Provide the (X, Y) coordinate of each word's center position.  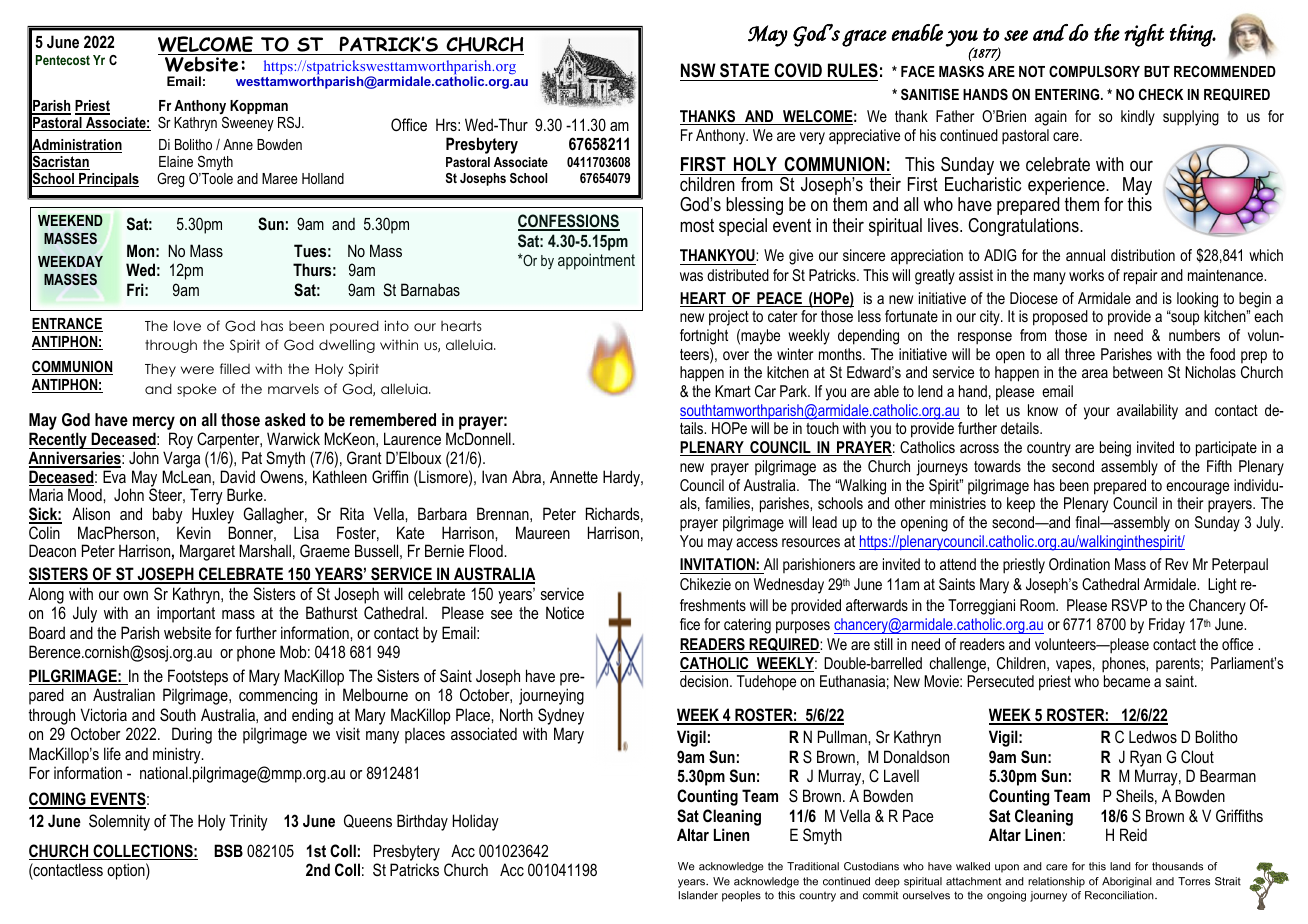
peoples (741, 896)
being (1115, 449)
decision (705, 681)
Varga (181, 461)
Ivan (494, 476)
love (187, 325)
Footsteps (198, 677)
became (1127, 681)
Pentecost (63, 60)
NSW (698, 70)
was (691, 276)
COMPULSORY (1094, 71)
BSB (228, 851)
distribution (1143, 255)
